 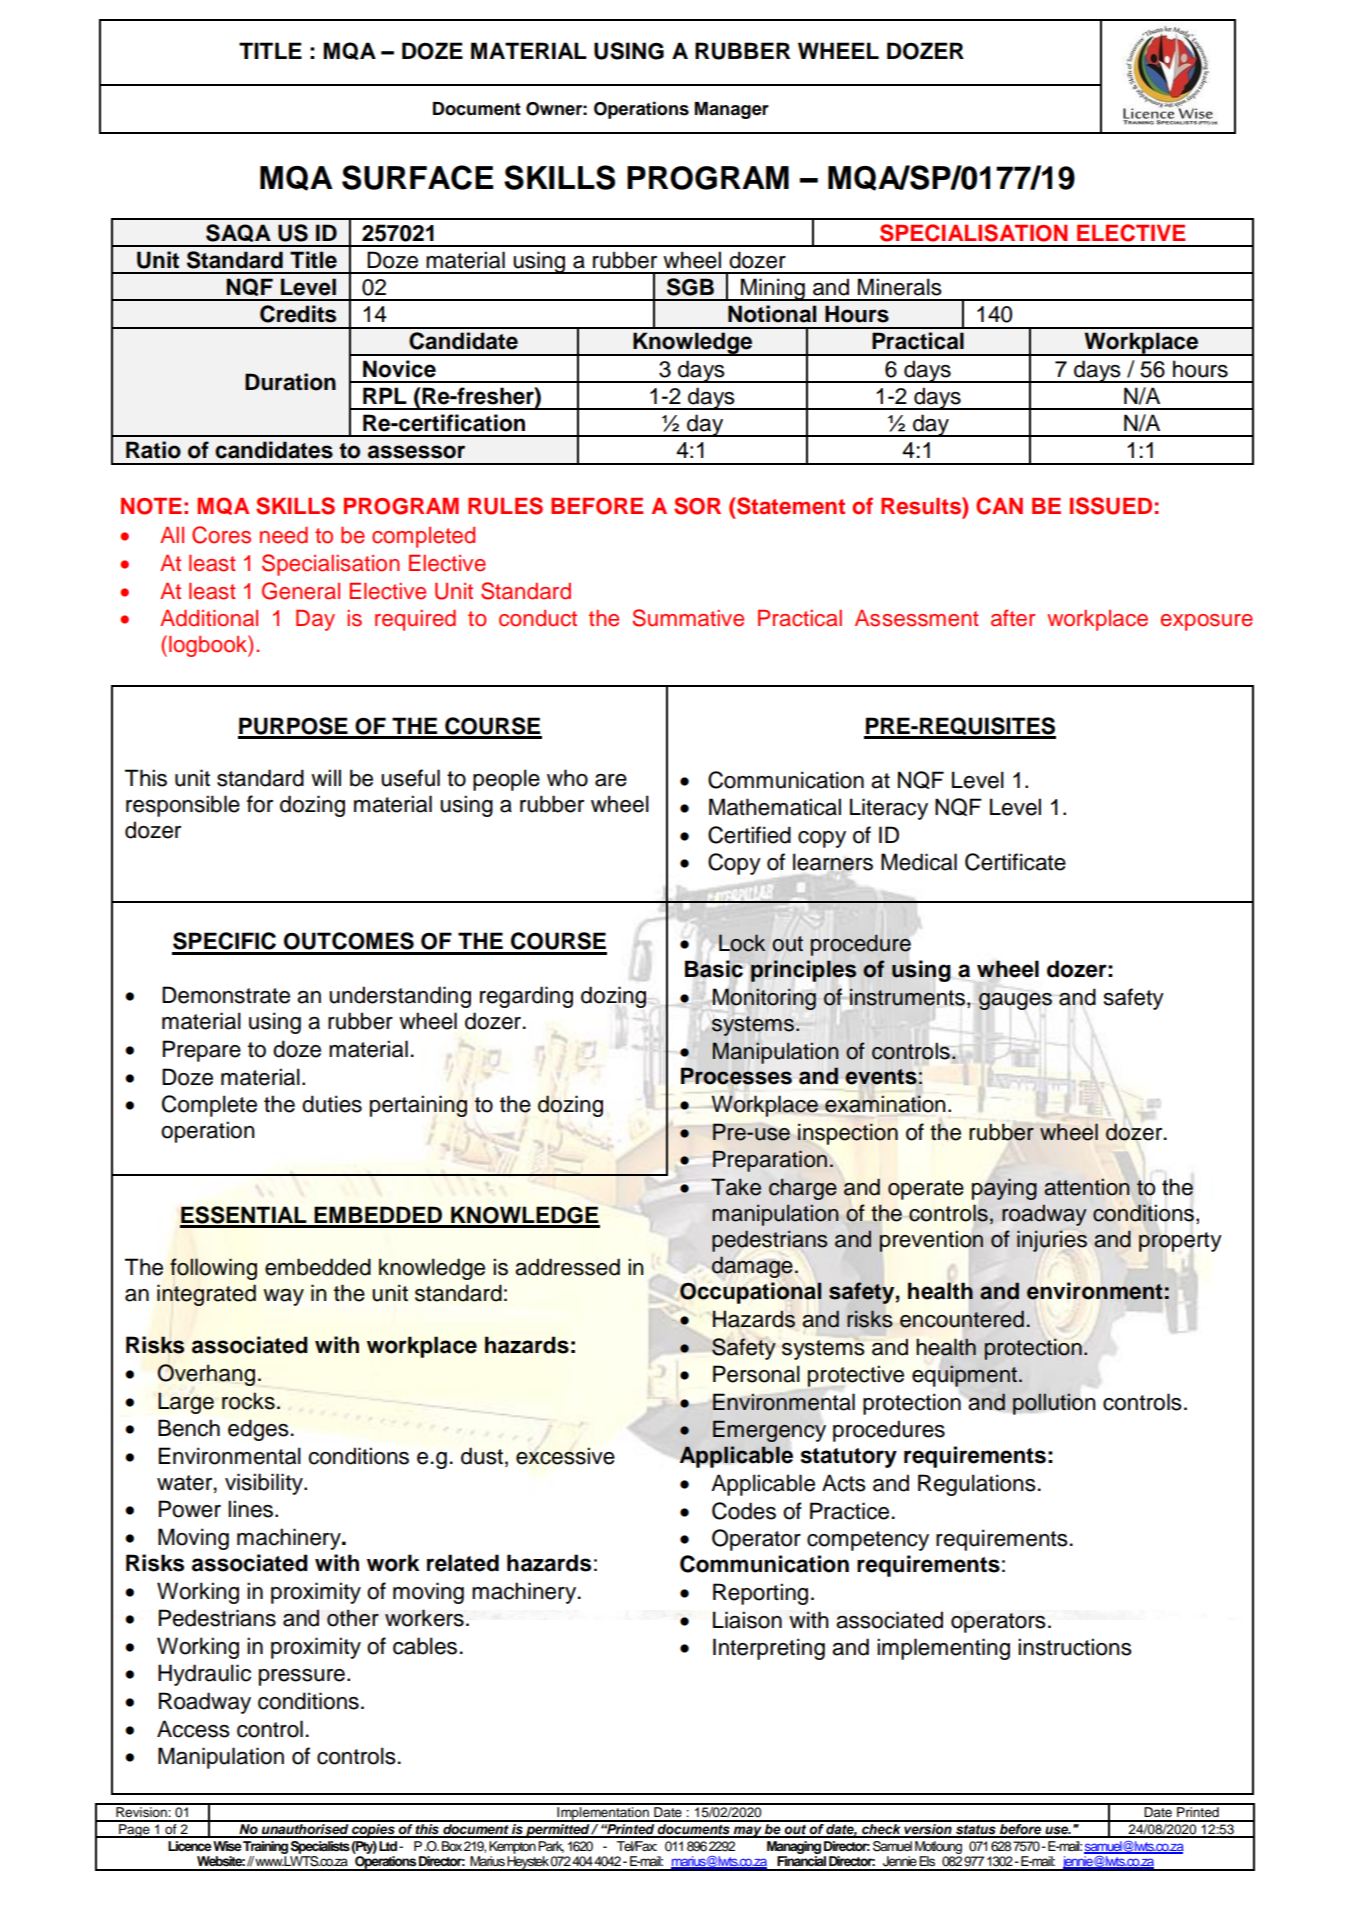 I want to click on rocks, so click(x=248, y=1401).
